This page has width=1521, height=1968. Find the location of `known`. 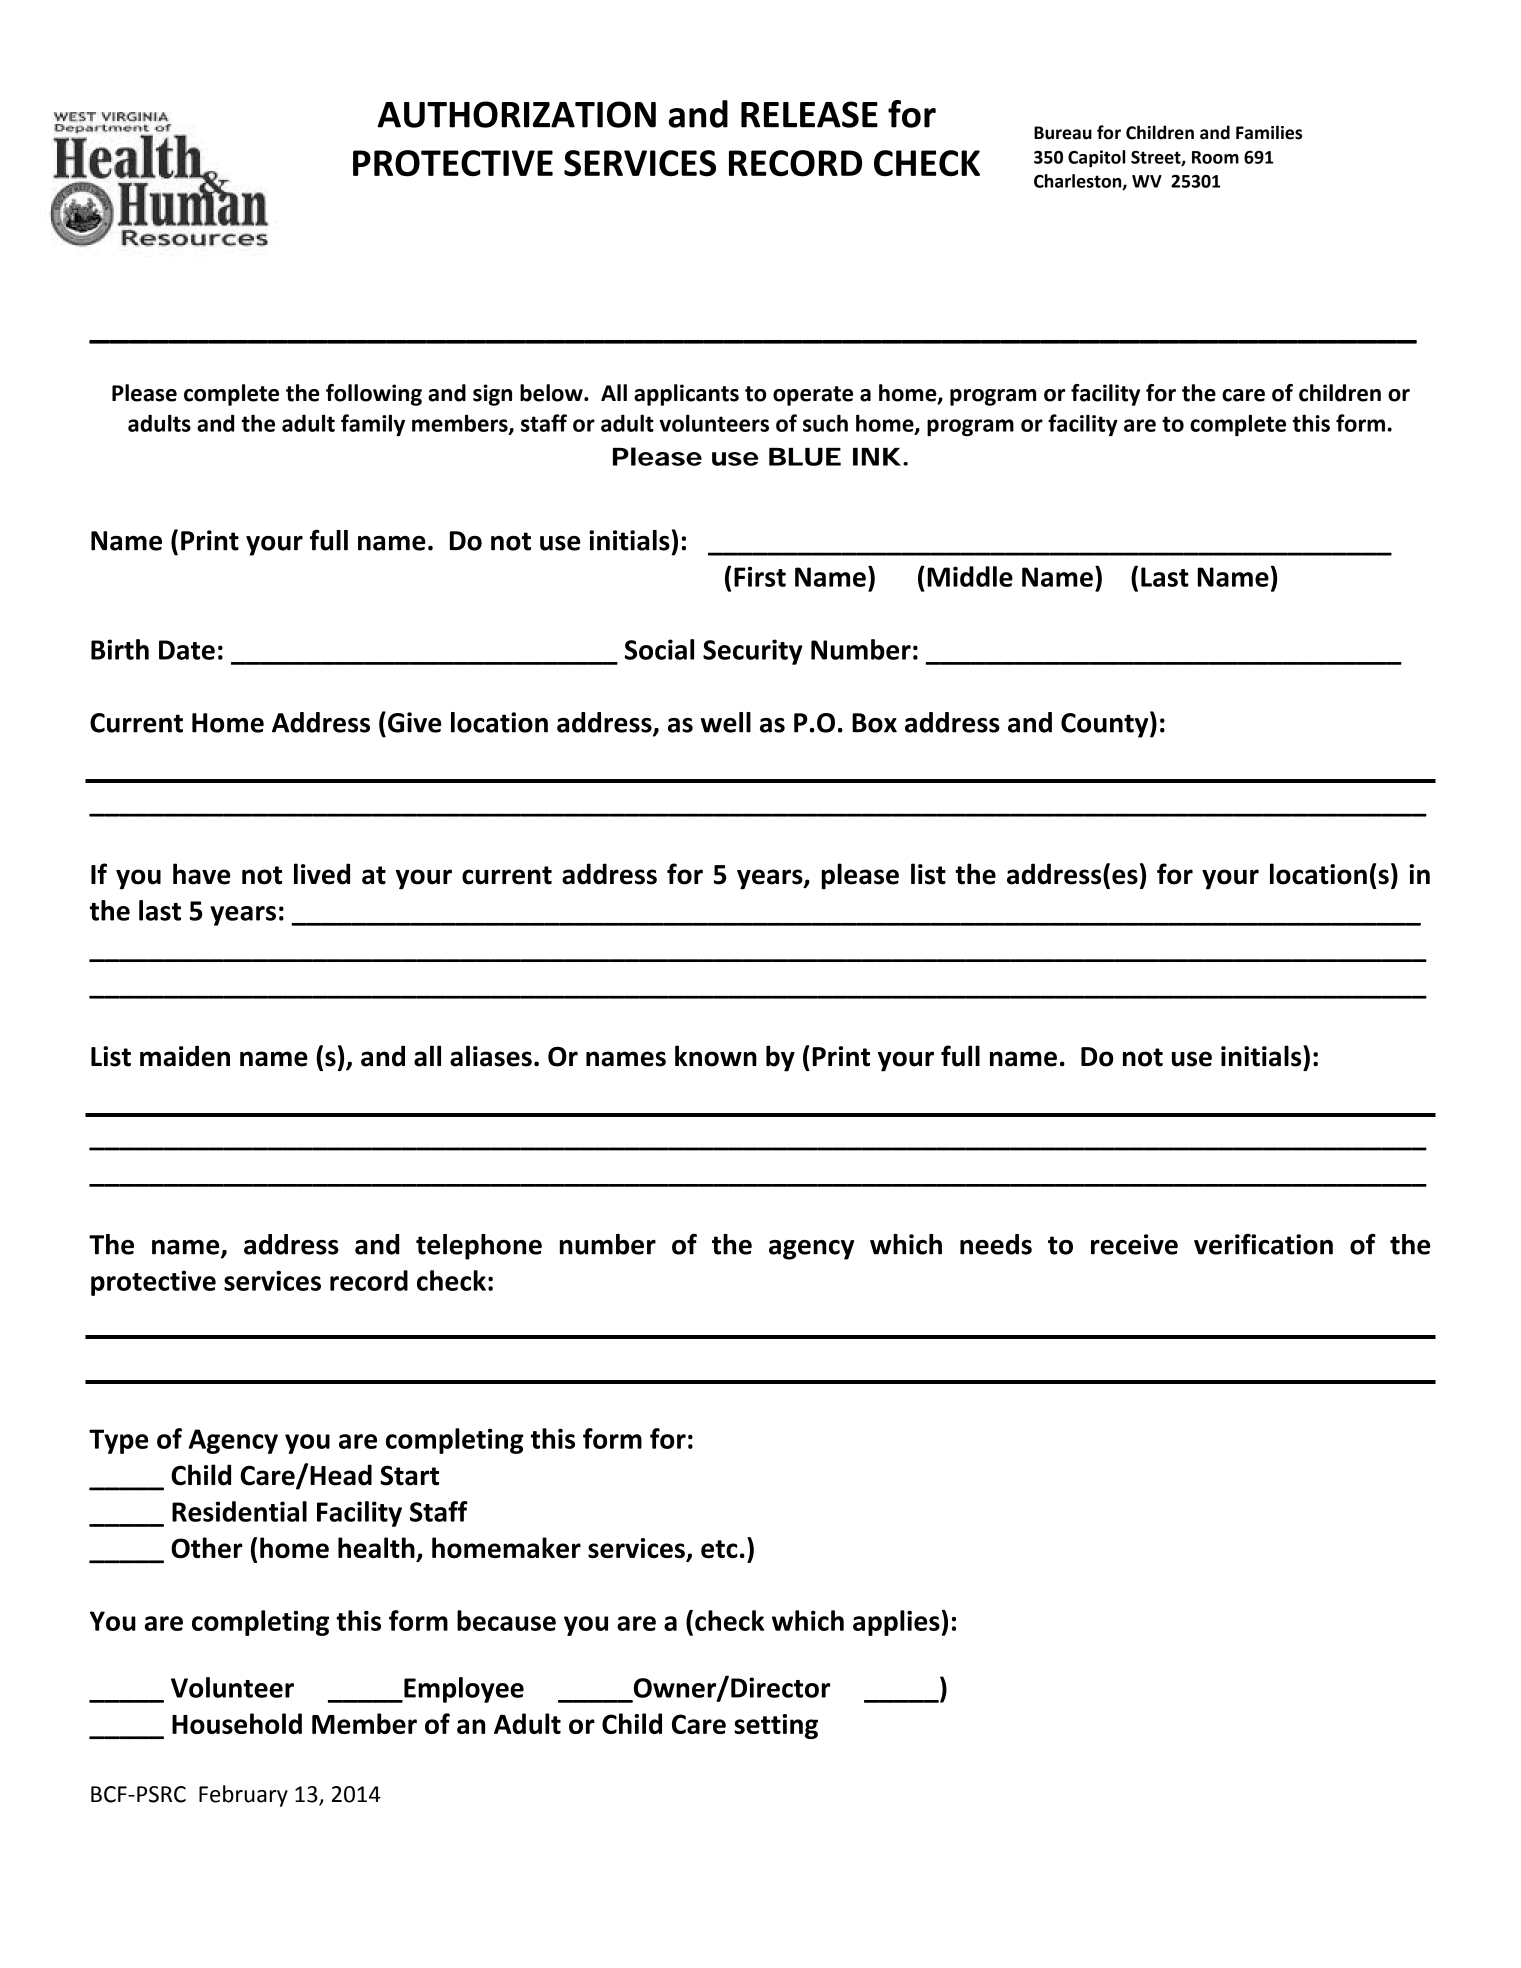

known is located at coordinates (716, 1056).
